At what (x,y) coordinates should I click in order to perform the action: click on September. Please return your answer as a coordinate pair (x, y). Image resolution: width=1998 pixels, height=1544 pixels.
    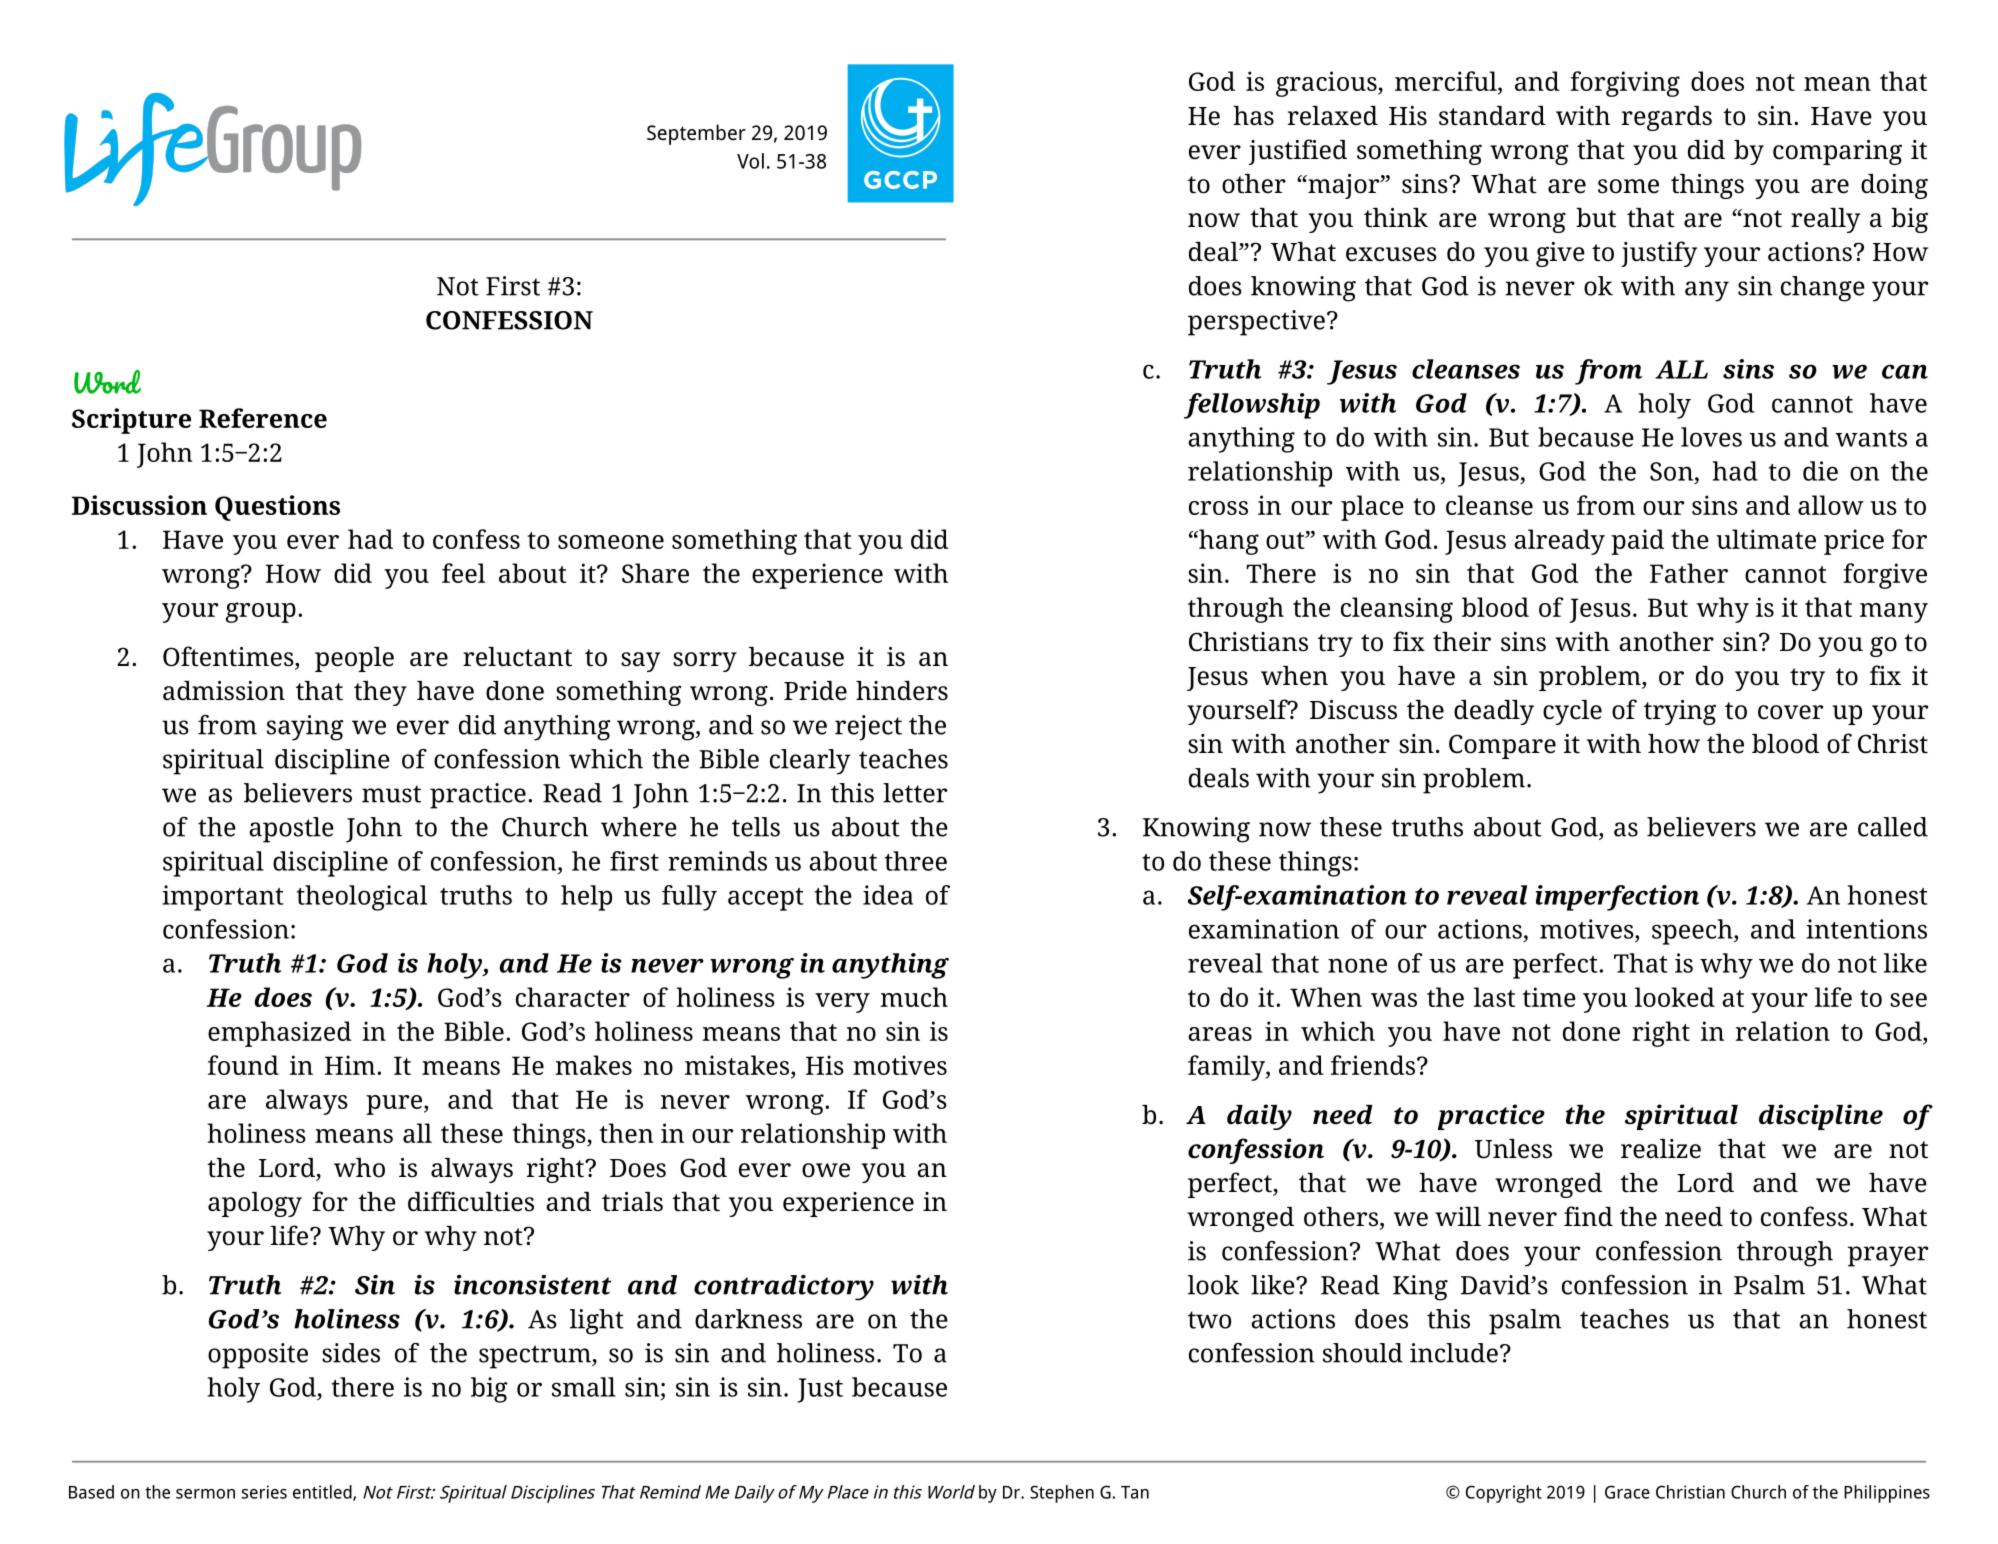
    Looking at the image, I should click on (696, 134).
